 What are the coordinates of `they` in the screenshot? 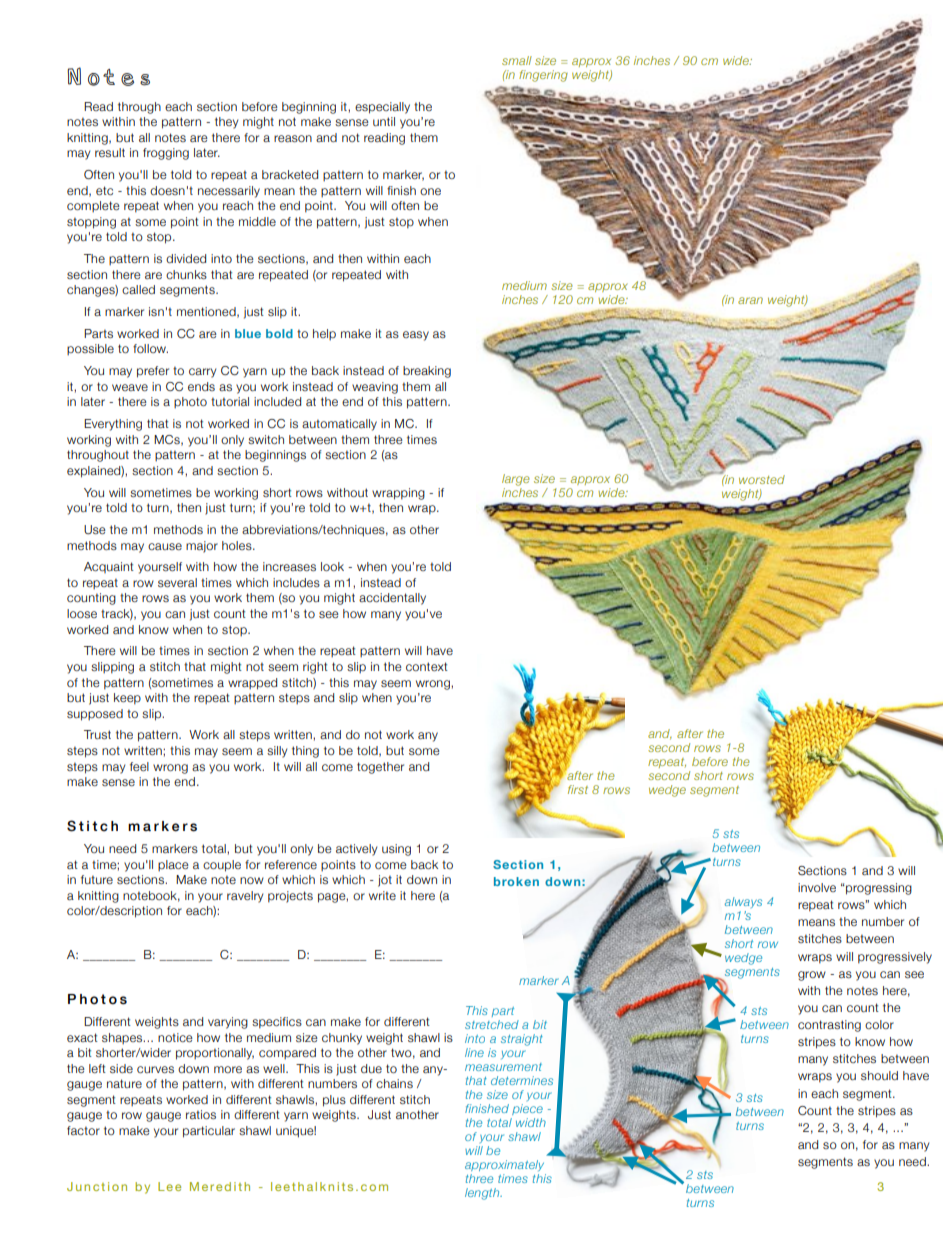 It's located at (226, 123).
